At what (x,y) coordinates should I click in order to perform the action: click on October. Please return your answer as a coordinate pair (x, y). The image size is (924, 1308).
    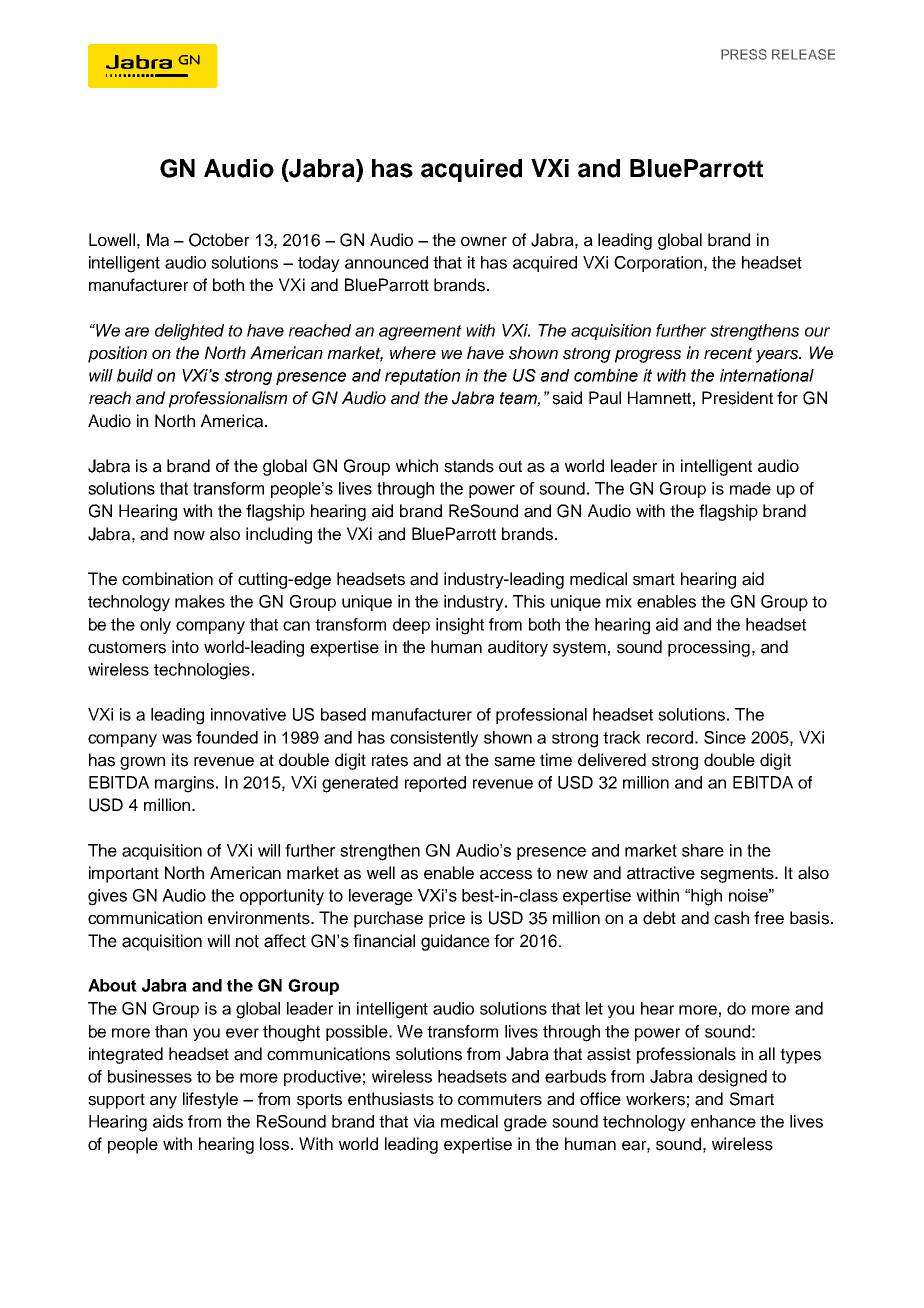
    Looking at the image, I should click on (219, 240).
